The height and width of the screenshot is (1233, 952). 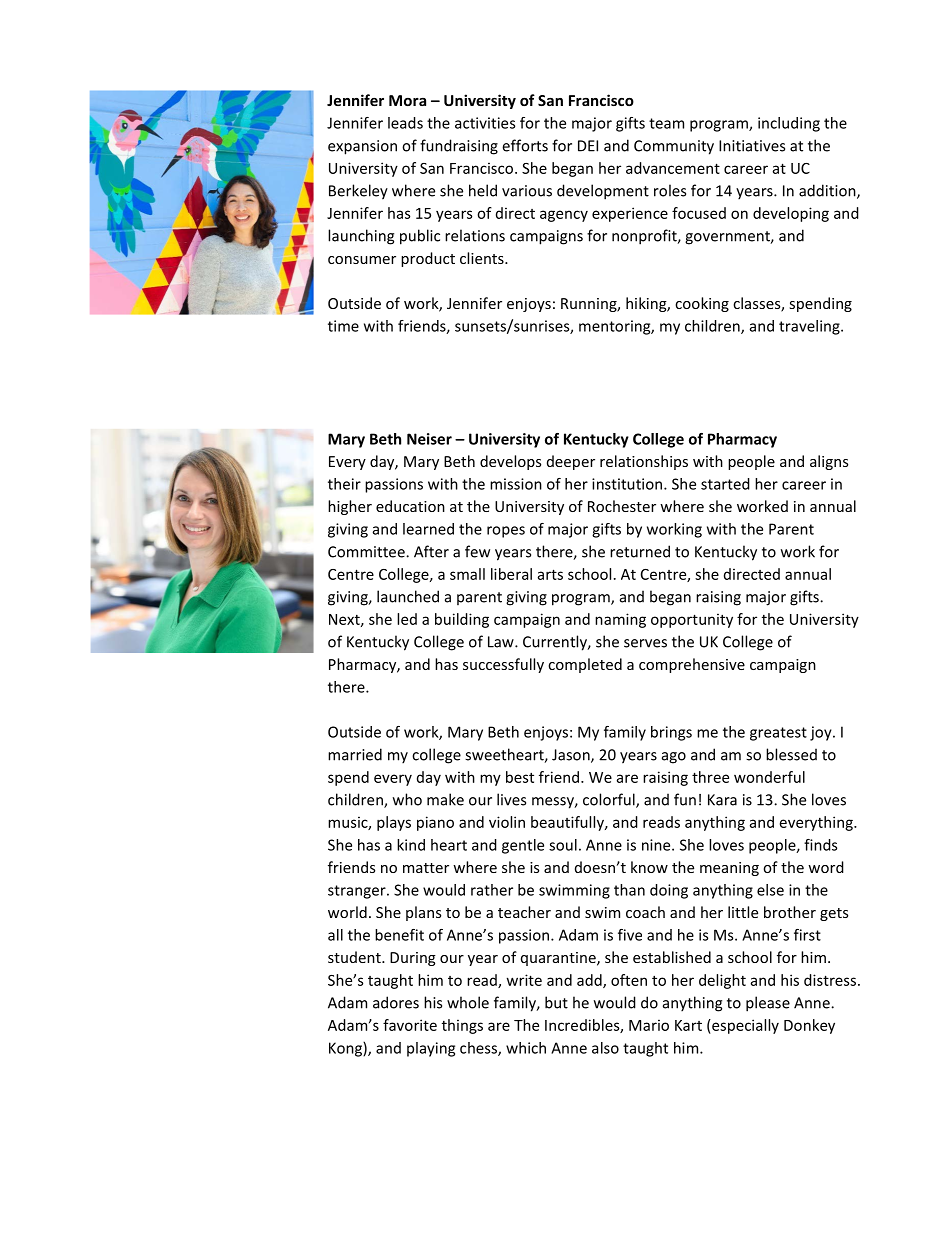 What do you see at coordinates (550, 574) in the screenshot?
I see `arts` at bounding box center [550, 574].
